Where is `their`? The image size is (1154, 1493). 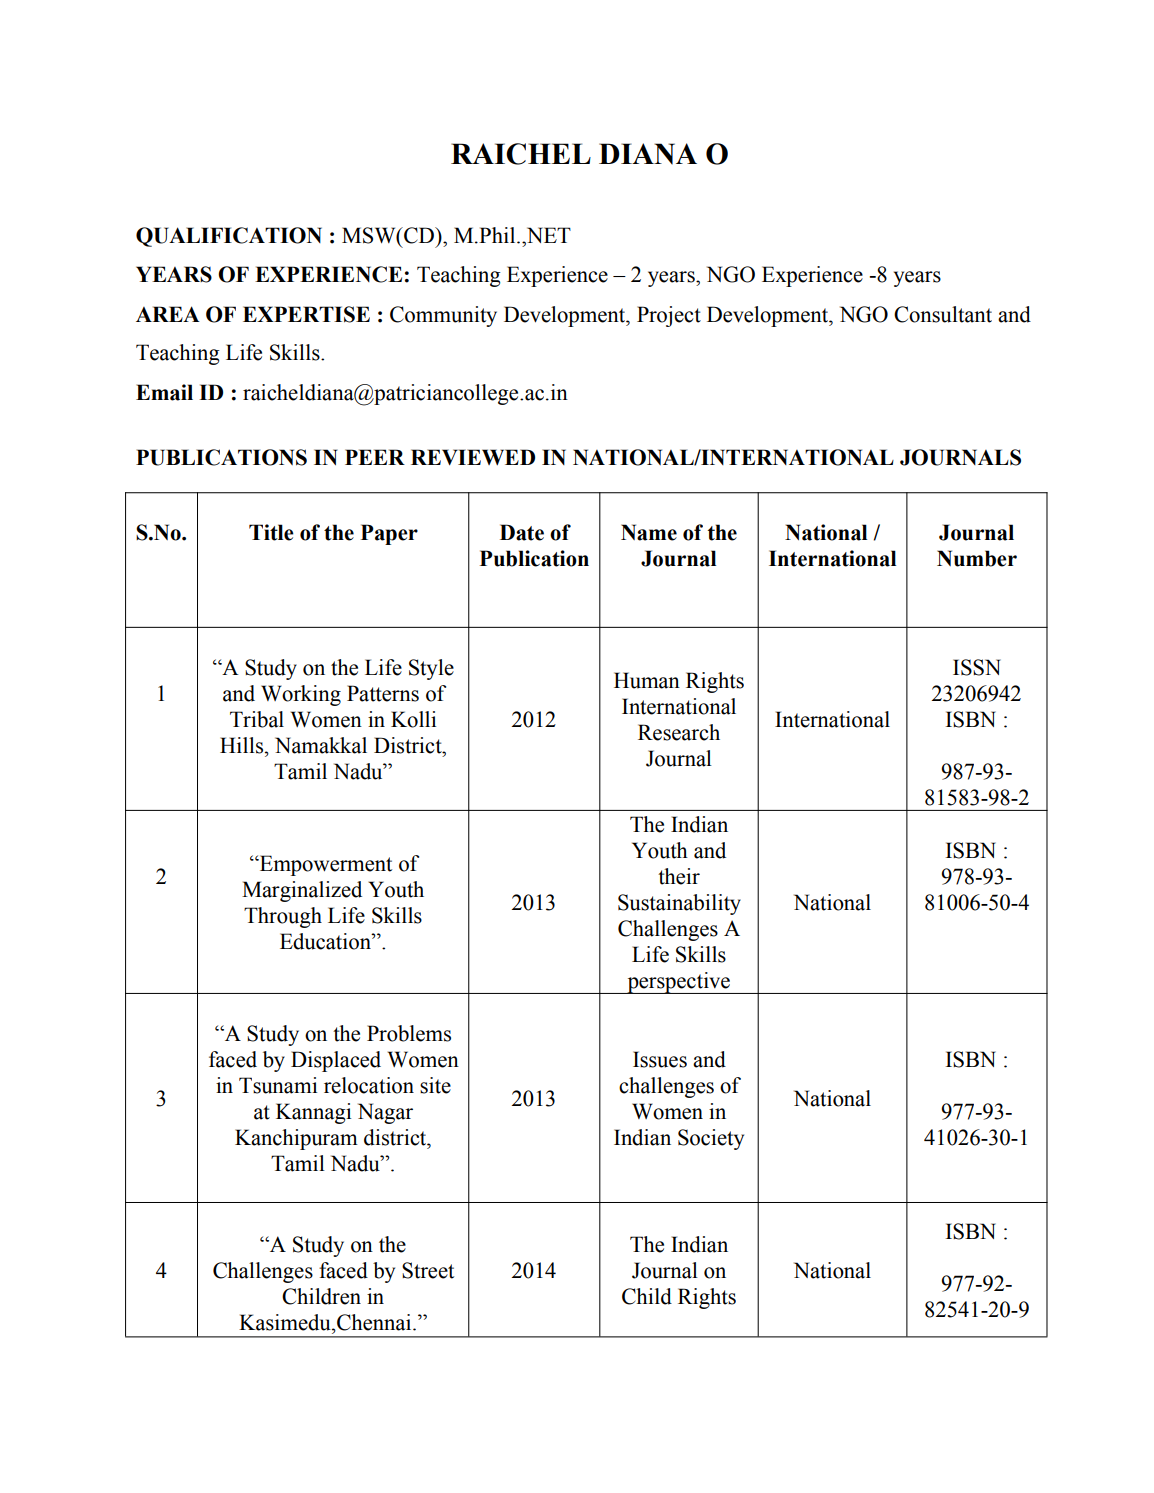 their is located at coordinates (679, 876).
